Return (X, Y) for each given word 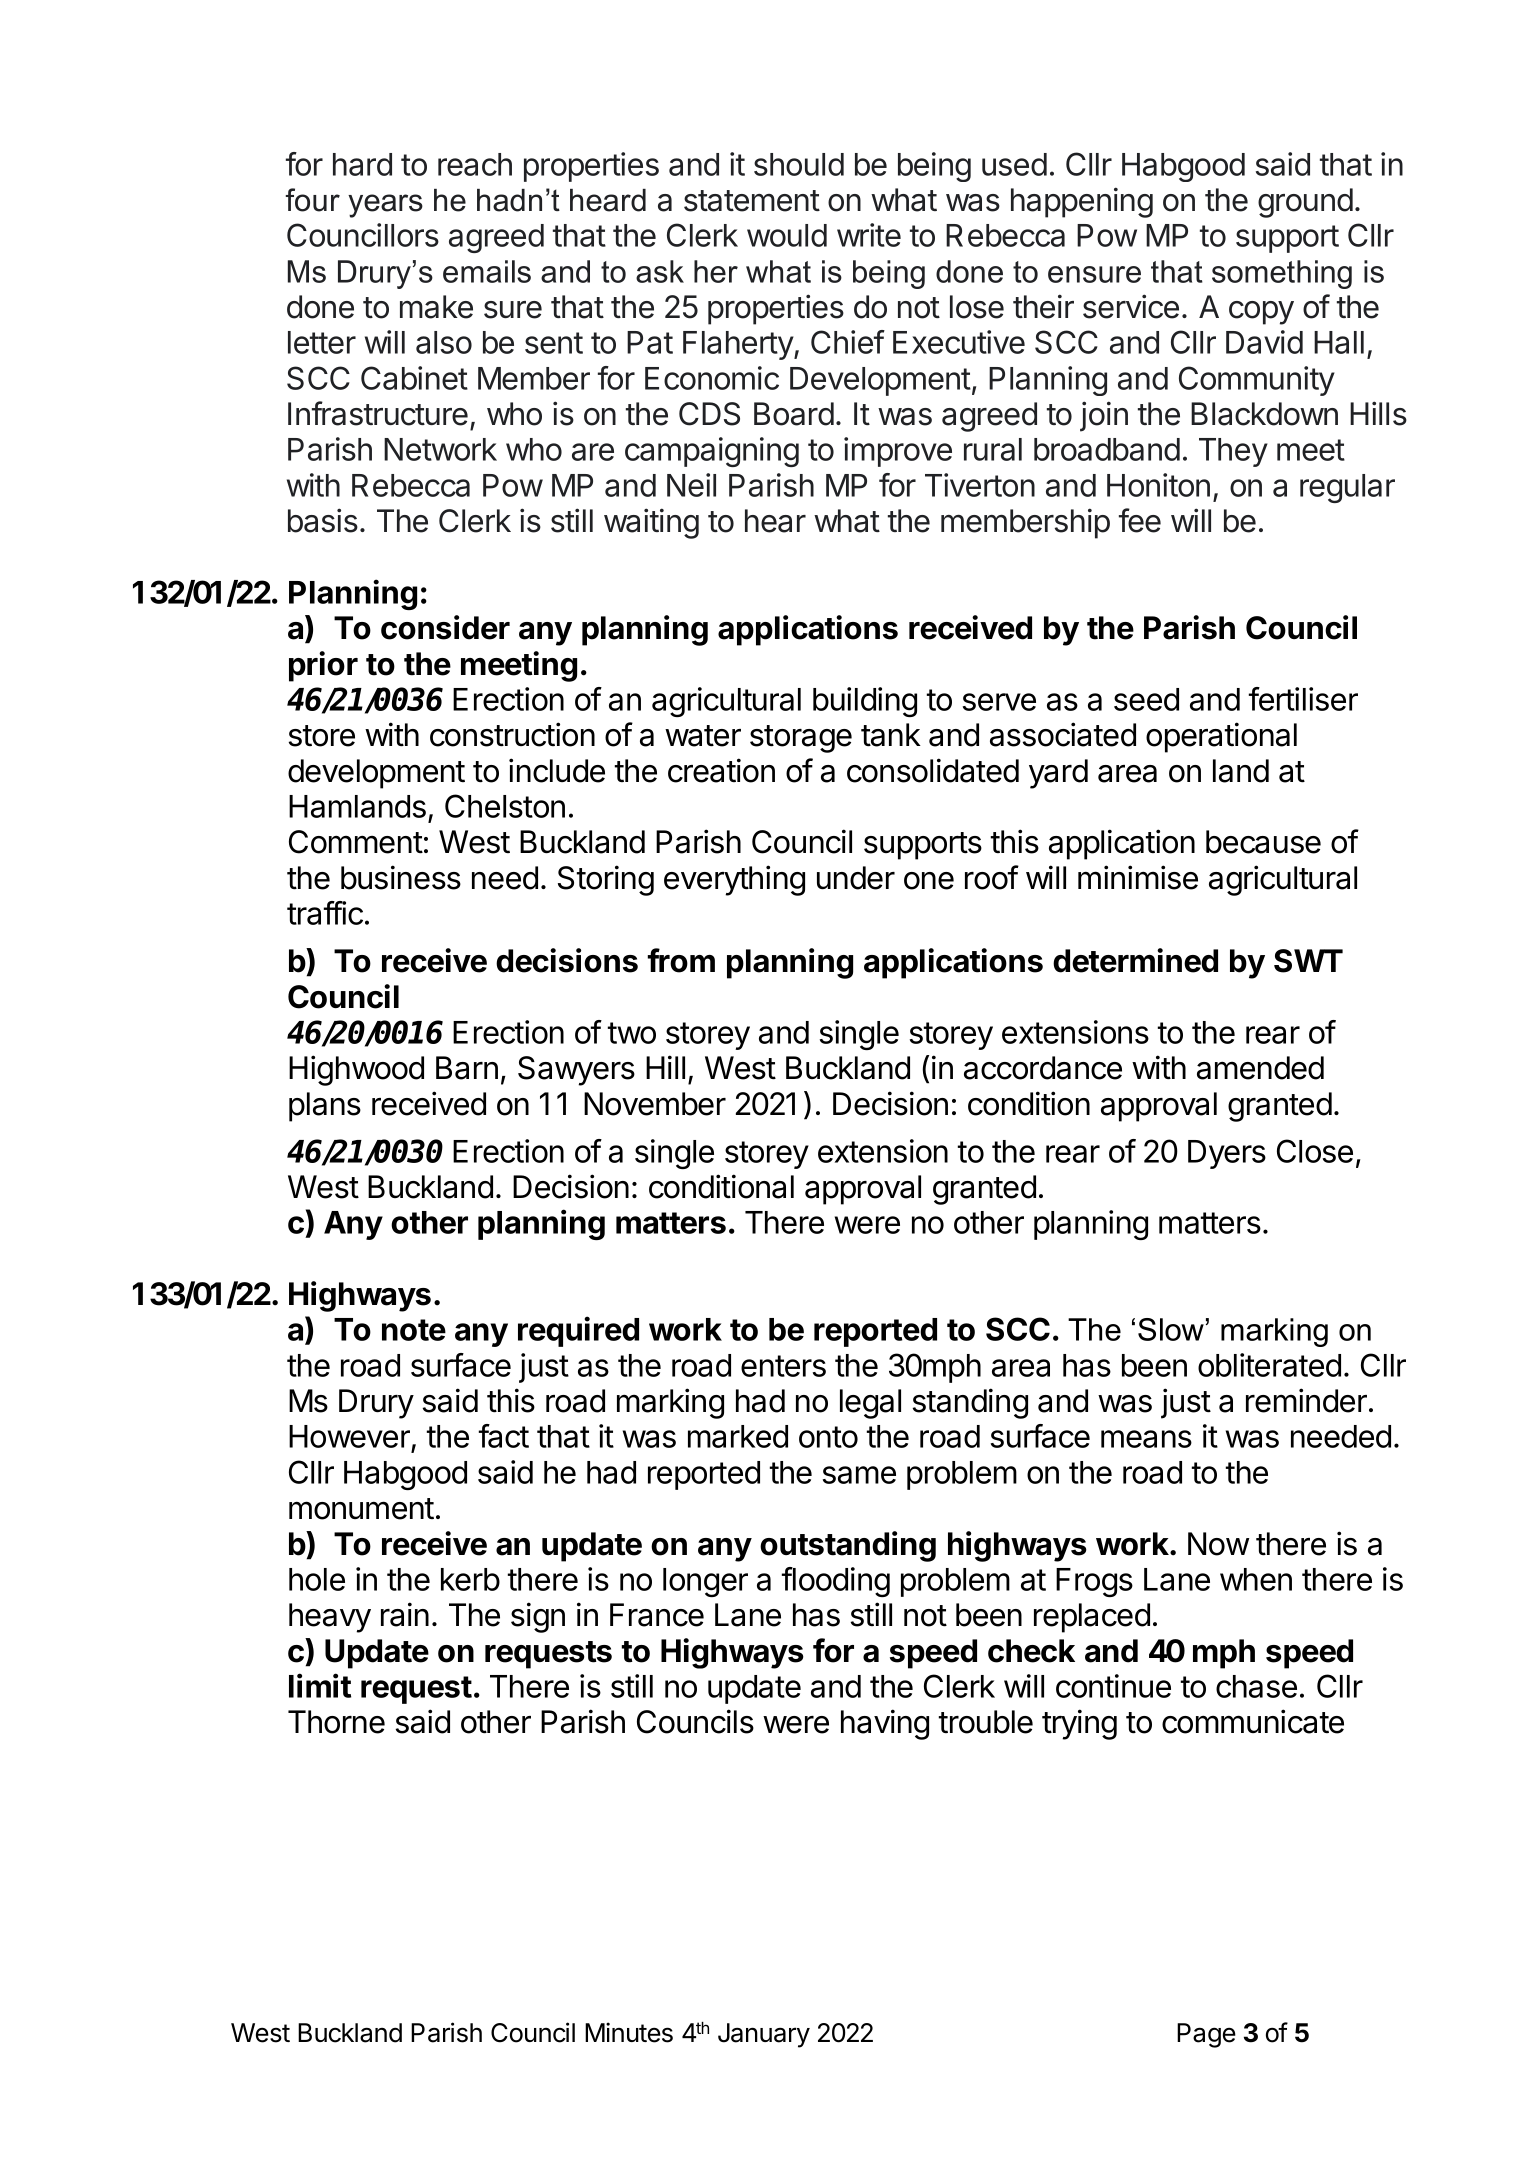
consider (445, 627)
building (865, 702)
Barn (467, 1068)
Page (1206, 2035)
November (655, 1104)
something (1282, 274)
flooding (835, 1582)
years (385, 206)
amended (1260, 1068)
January (764, 2035)
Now (1218, 1544)
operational (1221, 737)
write (869, 235)
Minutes (629, 2032)
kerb (470, 1579)
